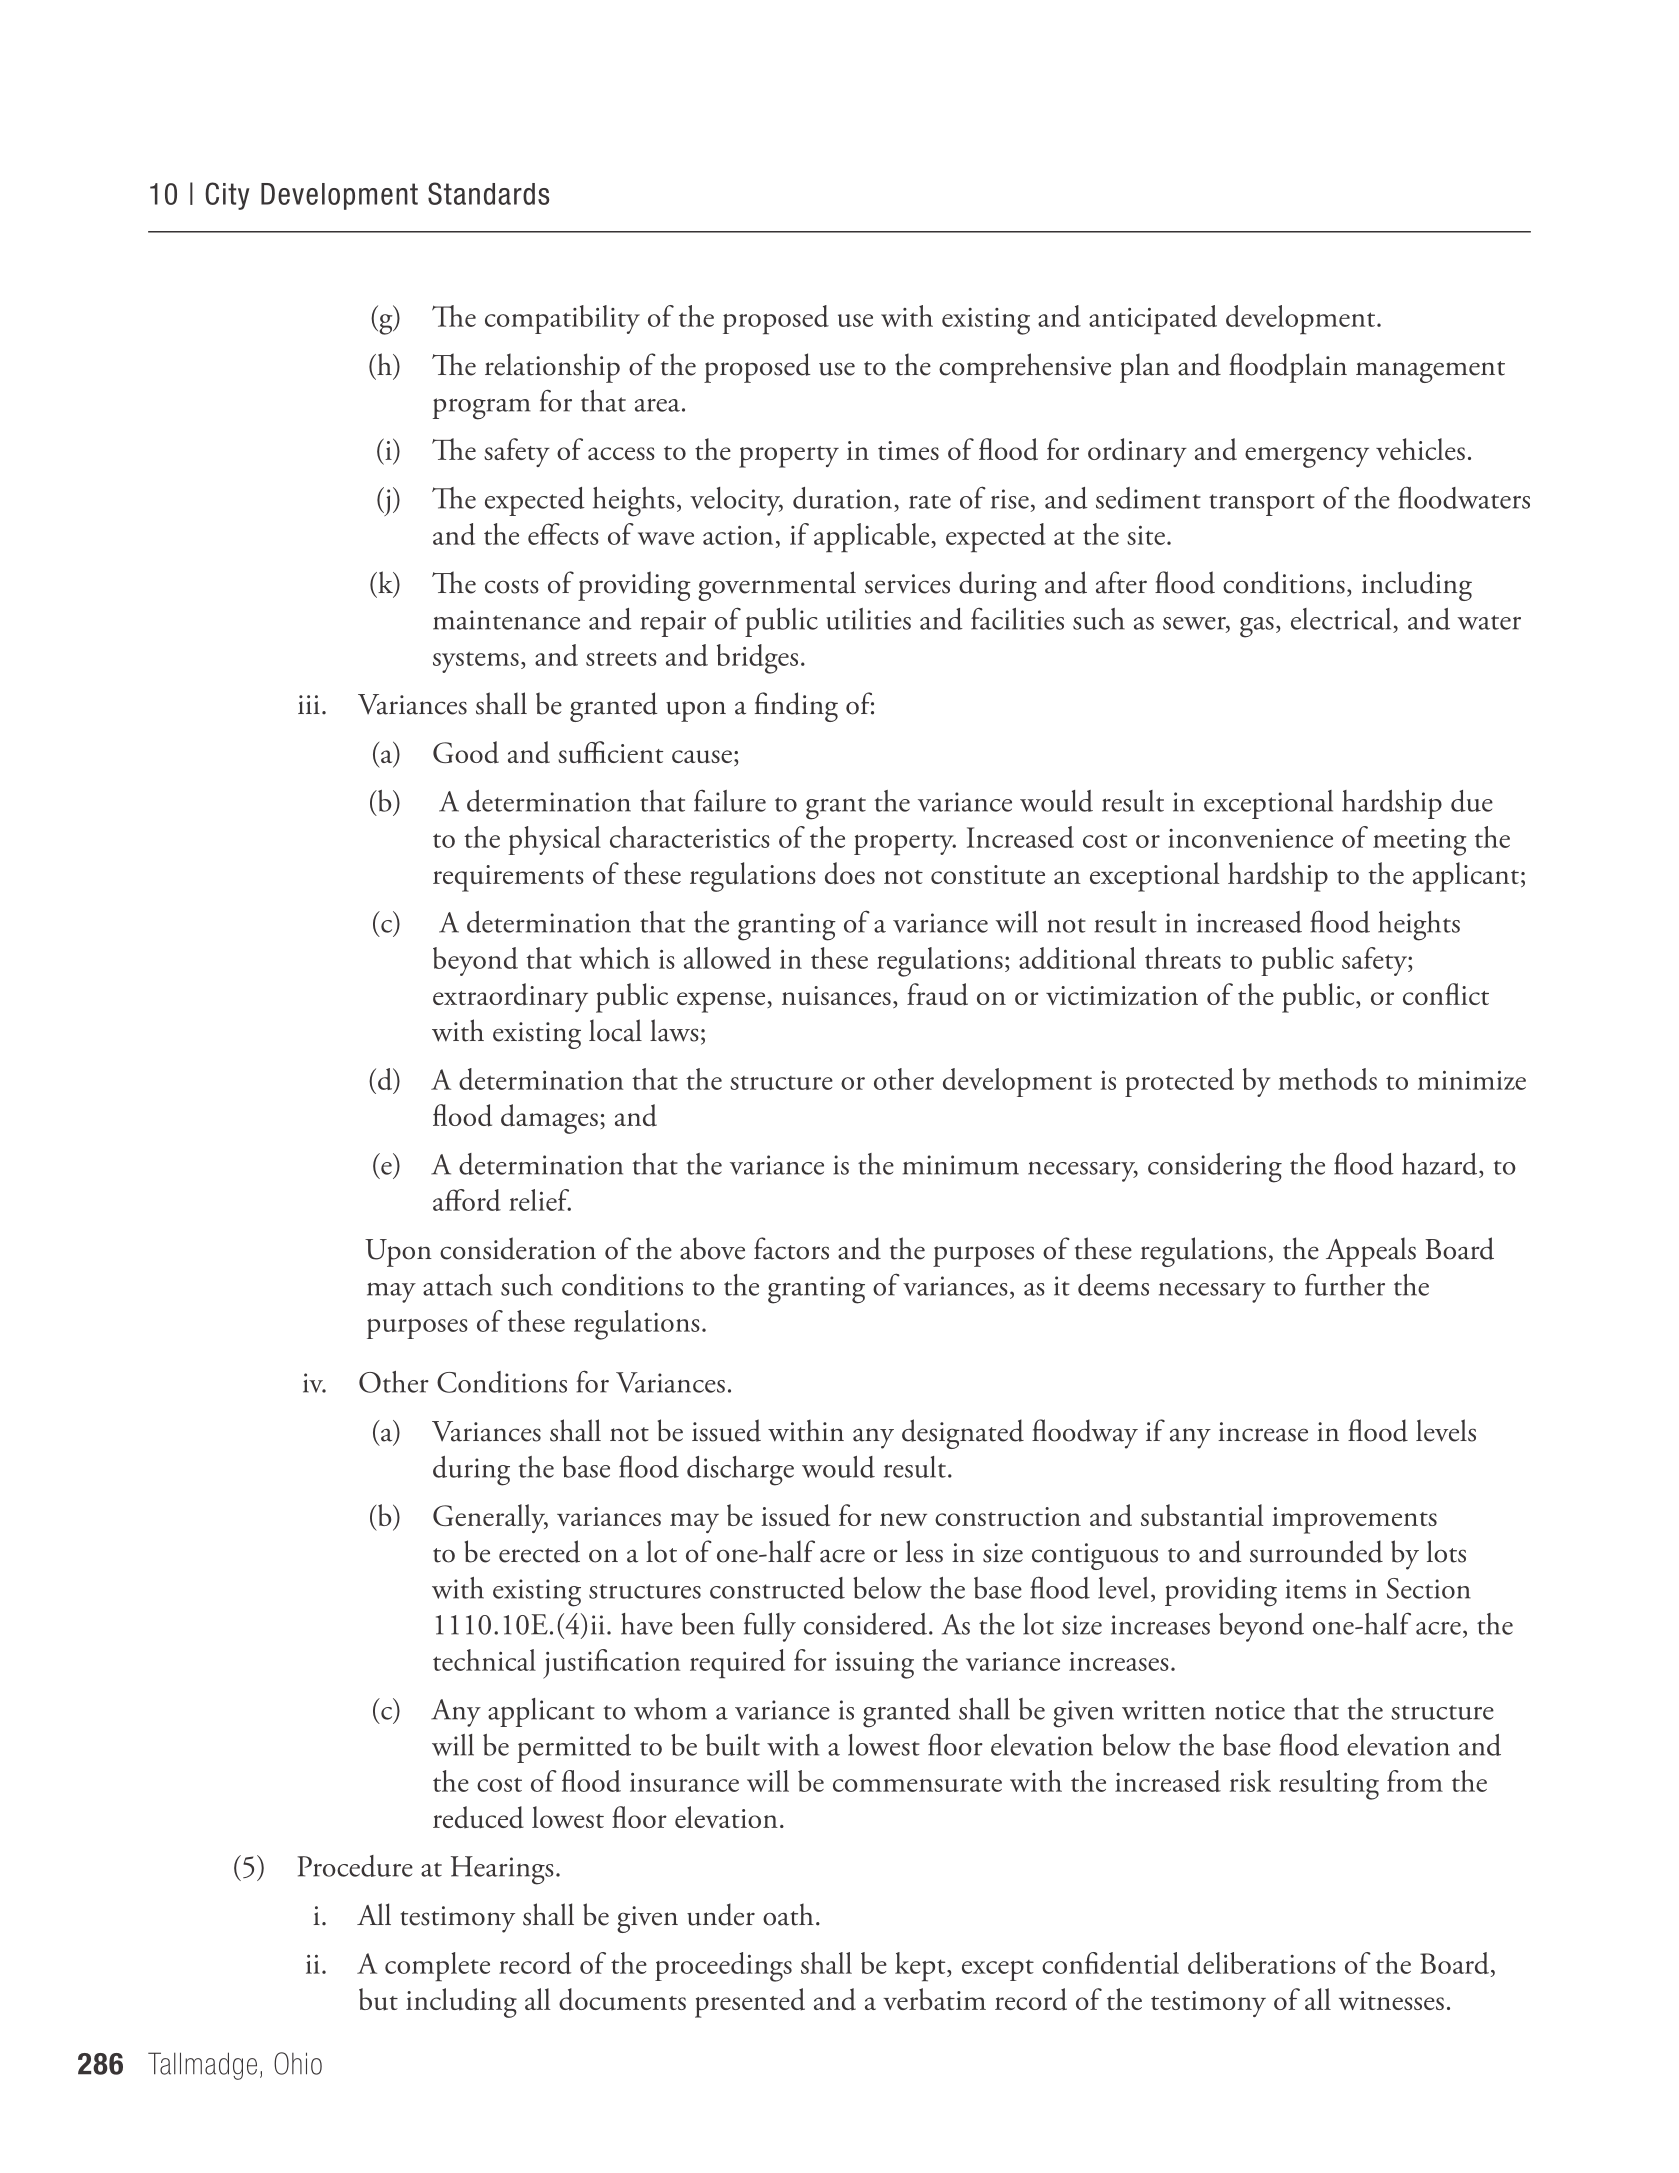  What do you see at coordinates (934, 1999) in the image?
I see `verbatim` at bounding box center [934, 1999].
